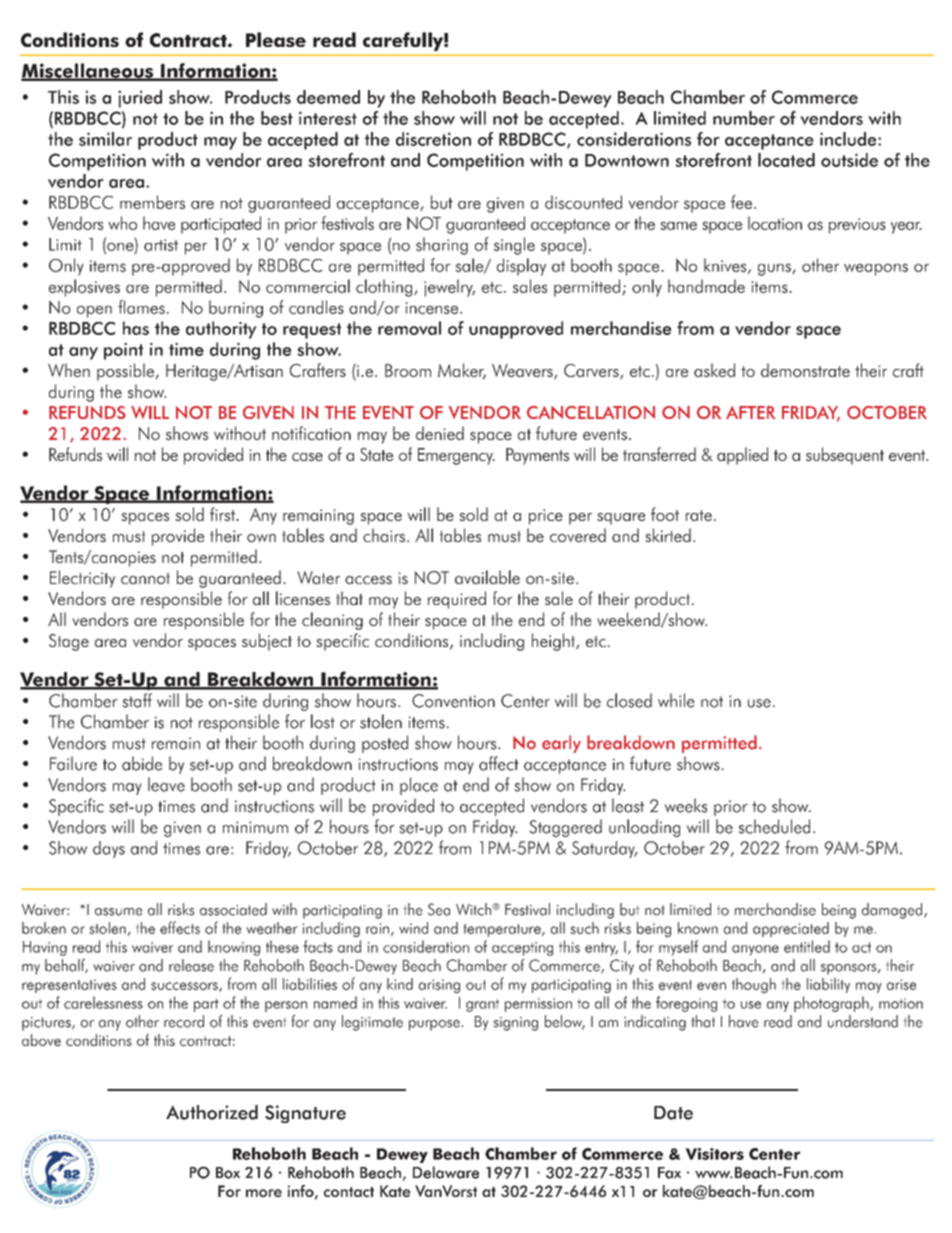 The image size is (952, 1233). Describe the element at coordinates (676, 700) in the image. I see `while` at that location.
